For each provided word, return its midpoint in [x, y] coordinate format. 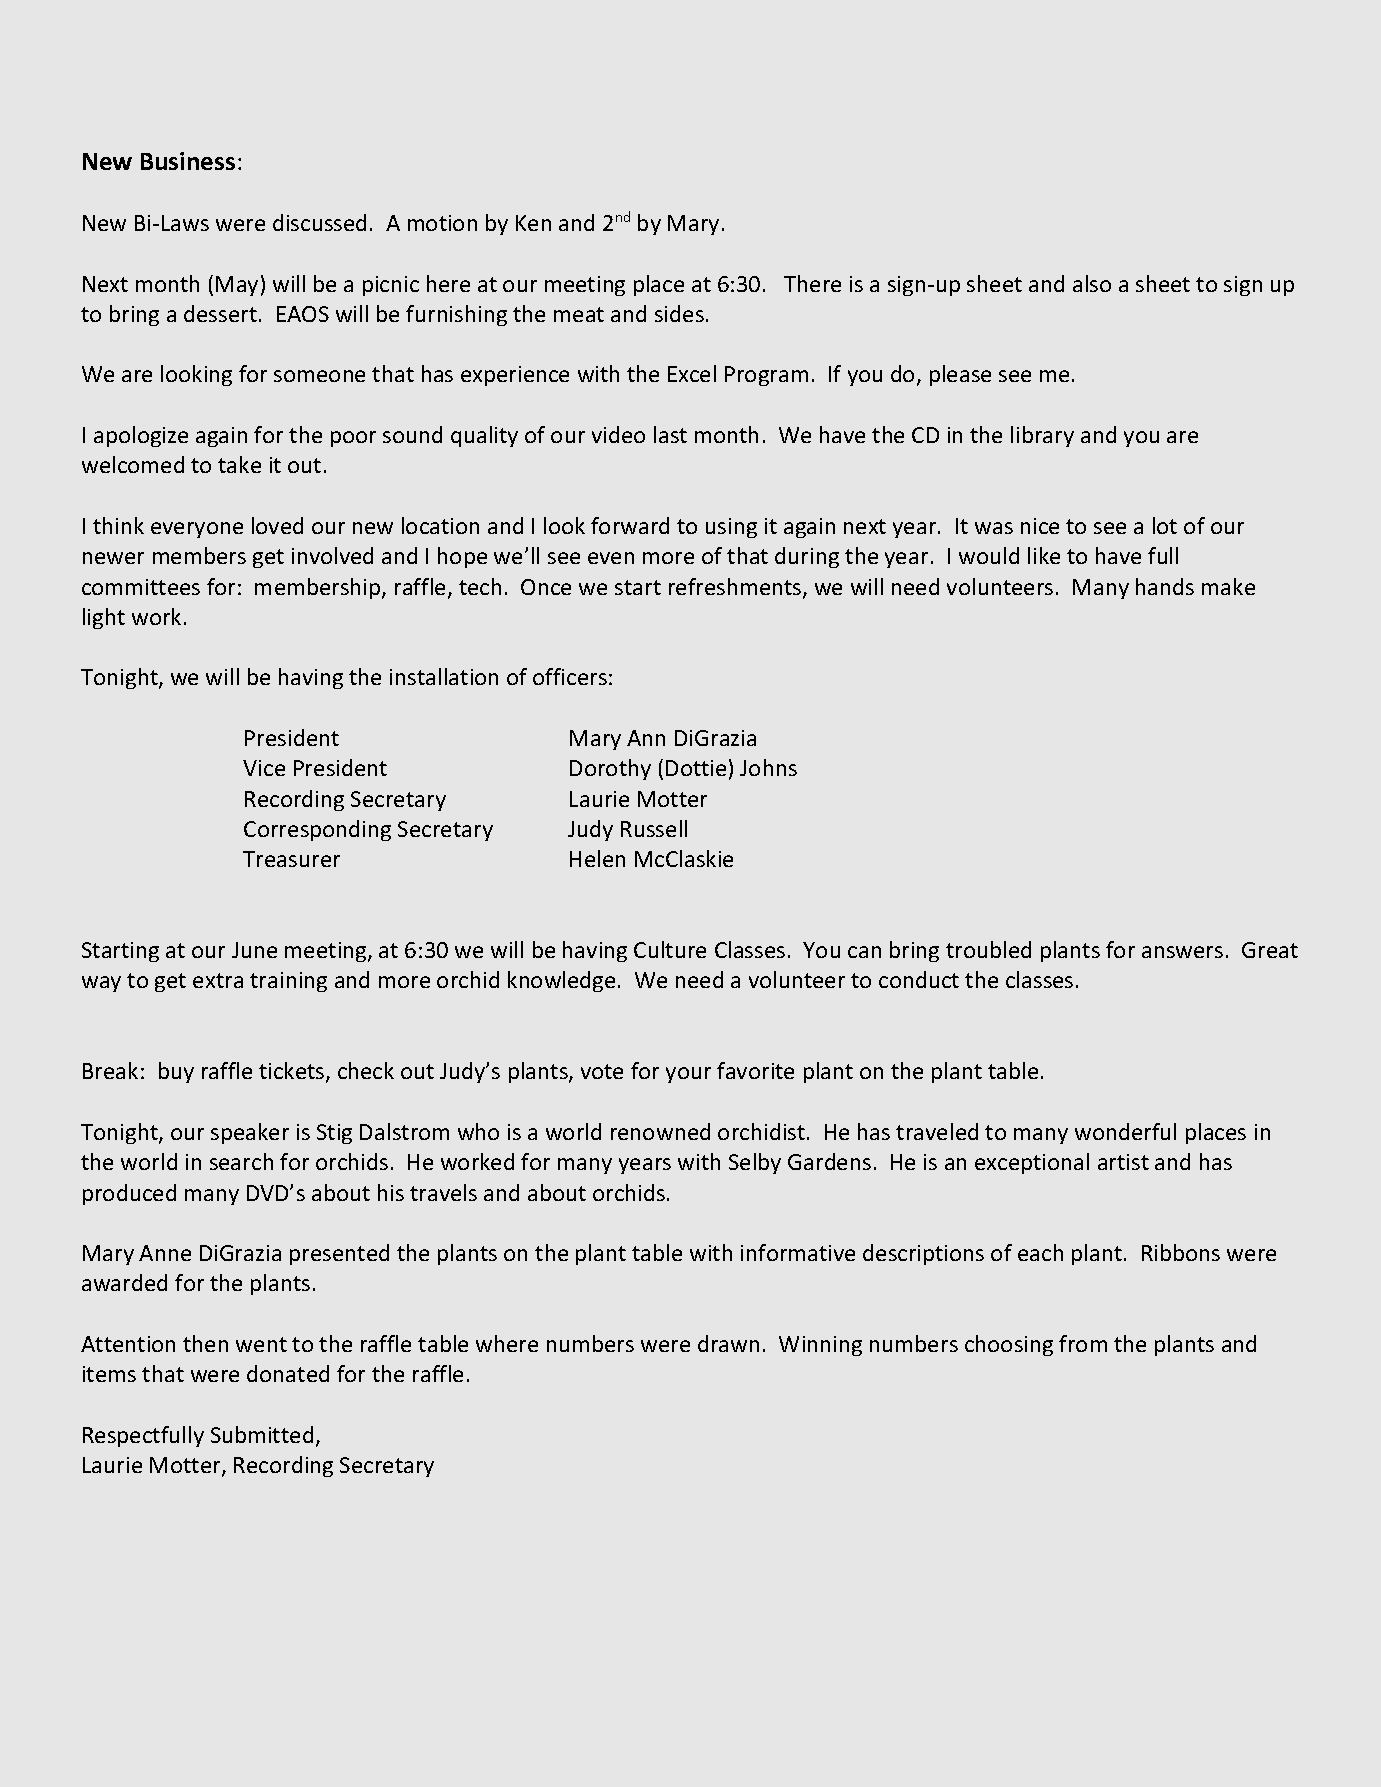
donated [288, 1373]
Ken [533, 223]
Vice [264, 768]
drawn [728, 1343]
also [1092, 283]
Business [188, 161]
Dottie [696, 768]
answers [1182, 952]
